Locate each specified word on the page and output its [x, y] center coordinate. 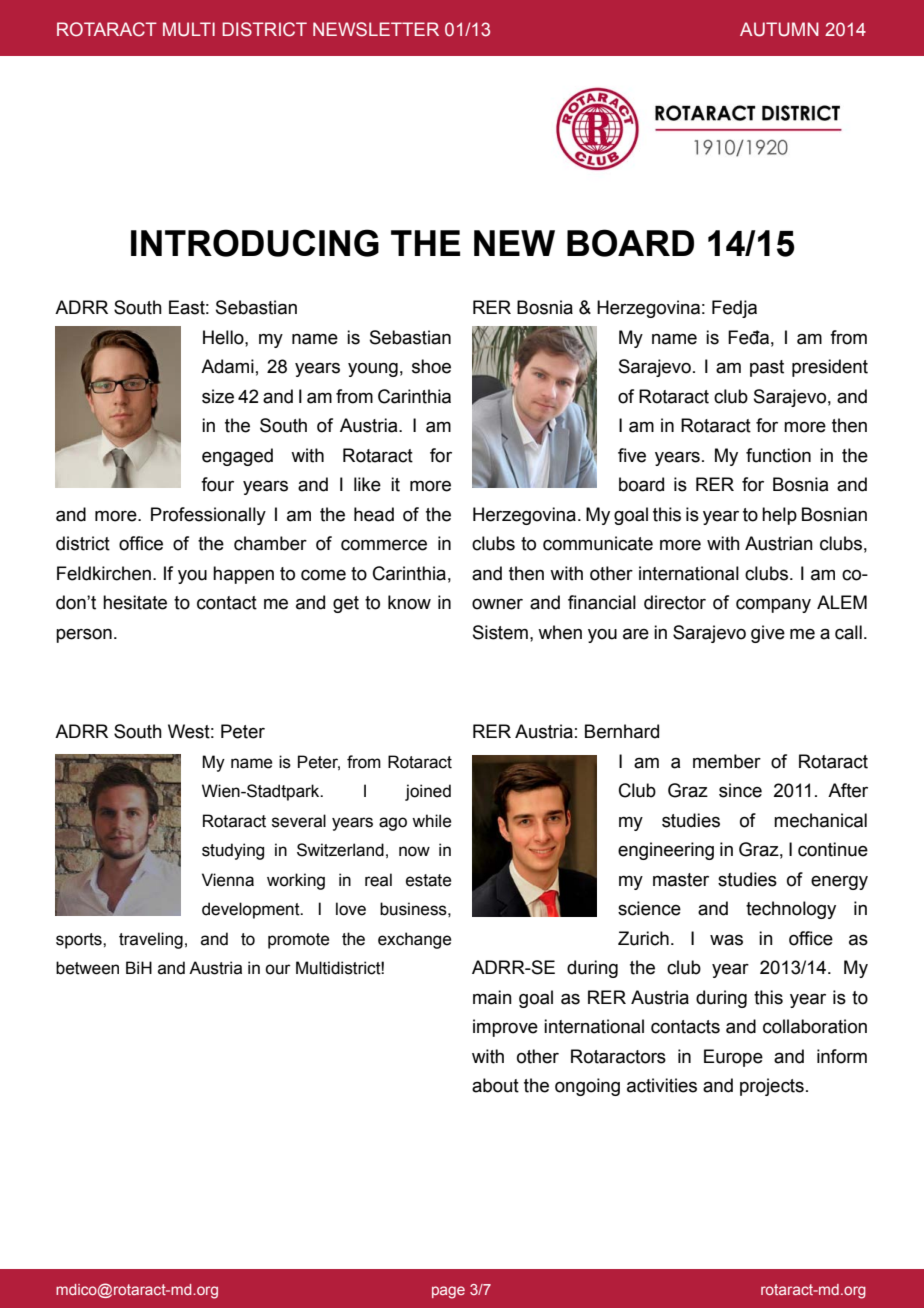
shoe [431, 366]
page [448, 1292]
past [767, 368]
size [218, 396]
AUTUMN [779, 29]
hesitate [135, 602]
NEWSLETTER [376, 29]
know [409, 602]
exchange [414, 940]
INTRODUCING [255, 243]
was [726, 940]
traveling [151, 940]
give [768, 634]
